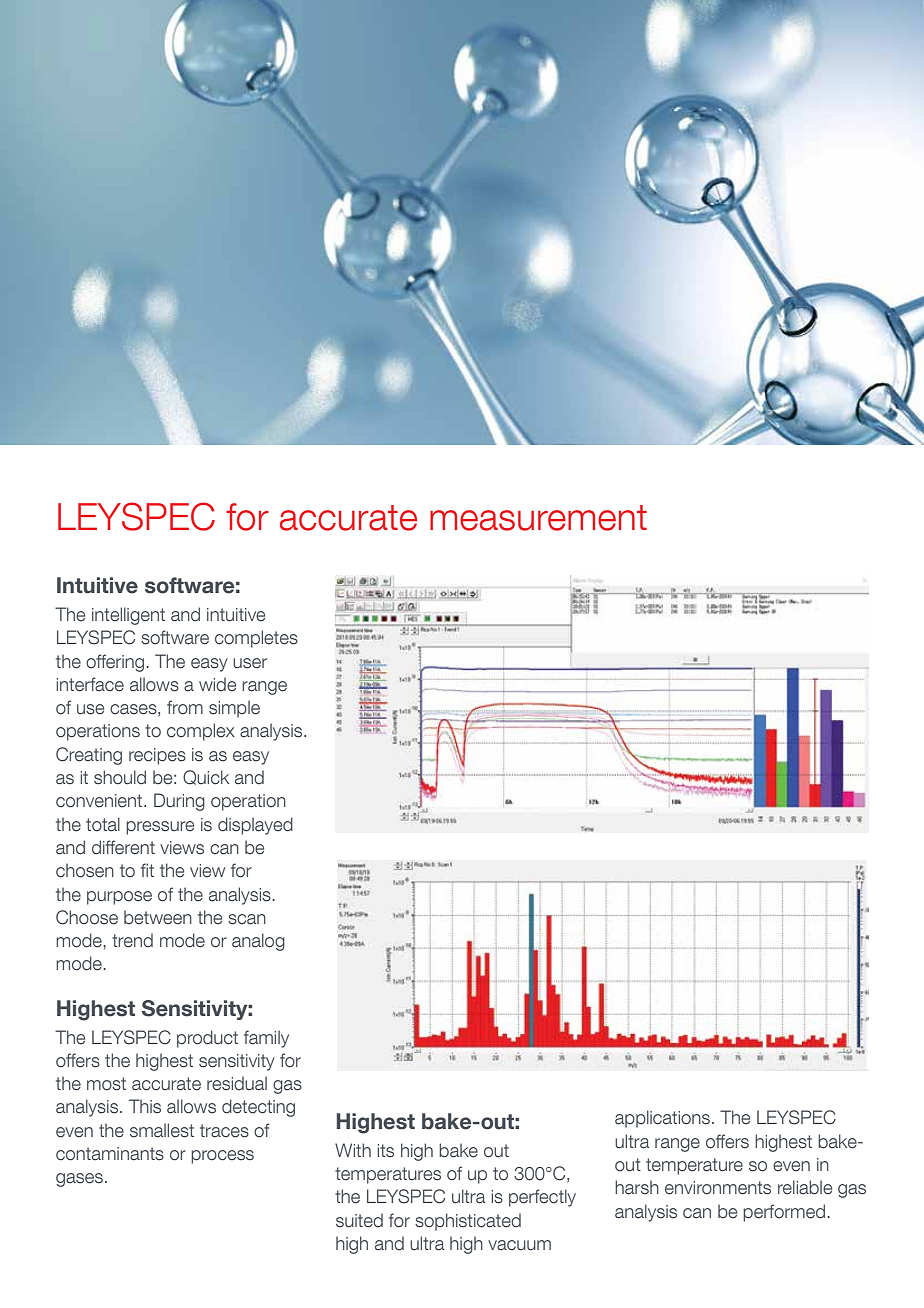 This image has width=924, height=1308. I want to click on measurement, so click(538, 518).
